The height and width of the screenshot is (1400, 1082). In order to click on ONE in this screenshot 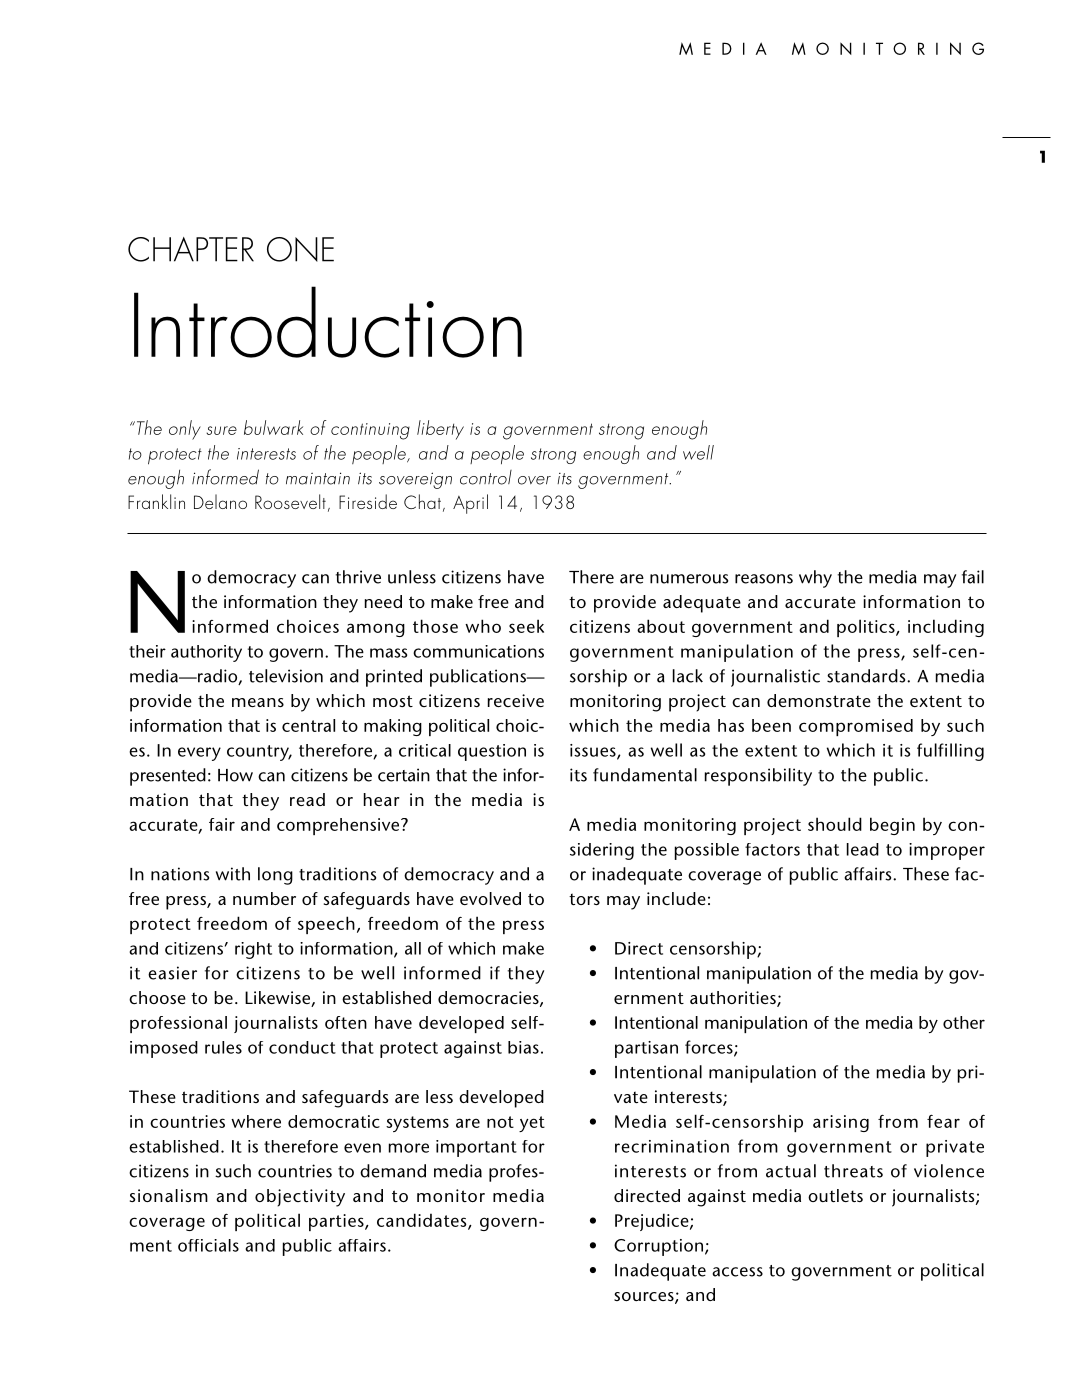, I will do `click(300, 249)`.
